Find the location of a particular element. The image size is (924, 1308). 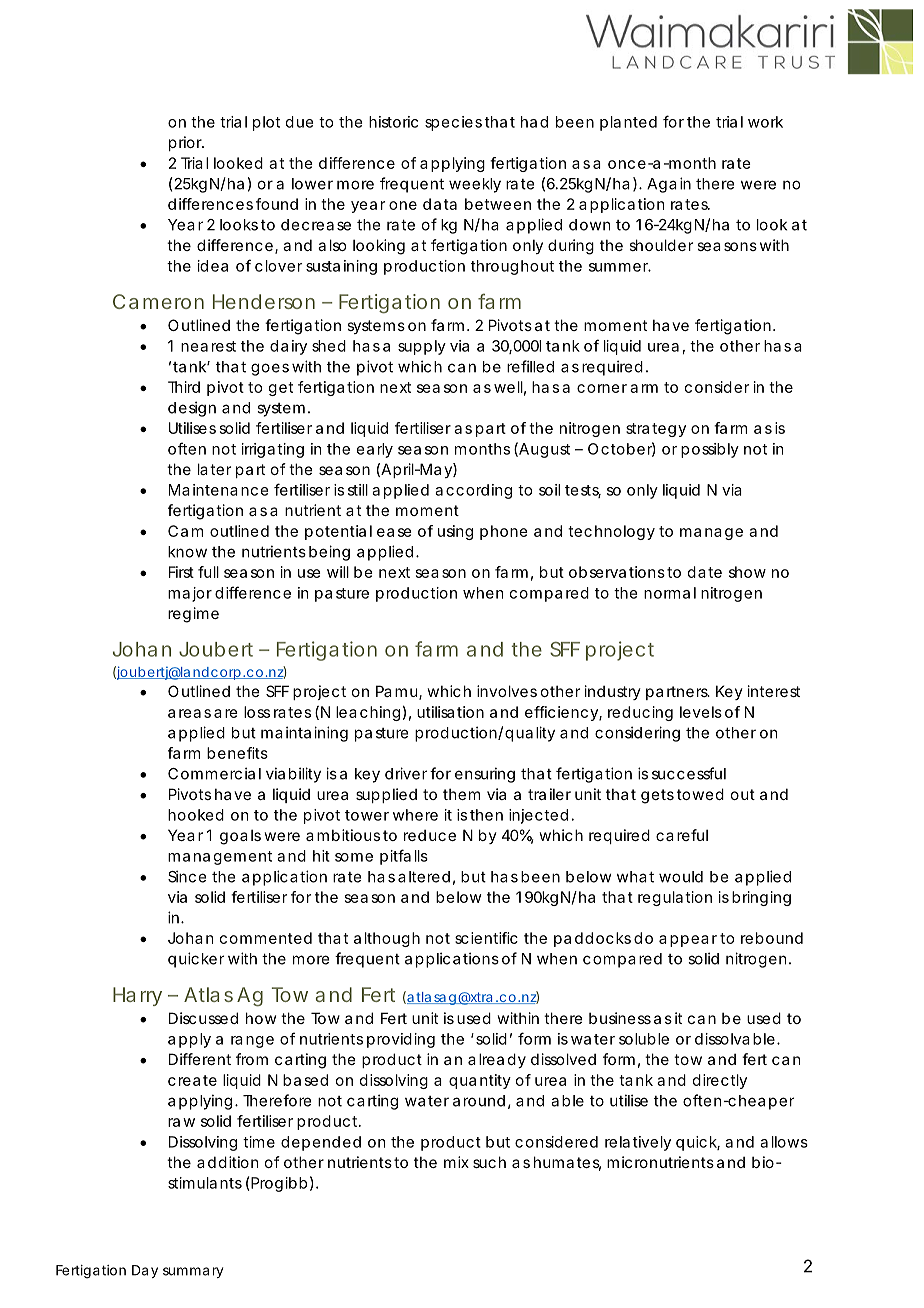

using is located at coordinates (455, 532).
